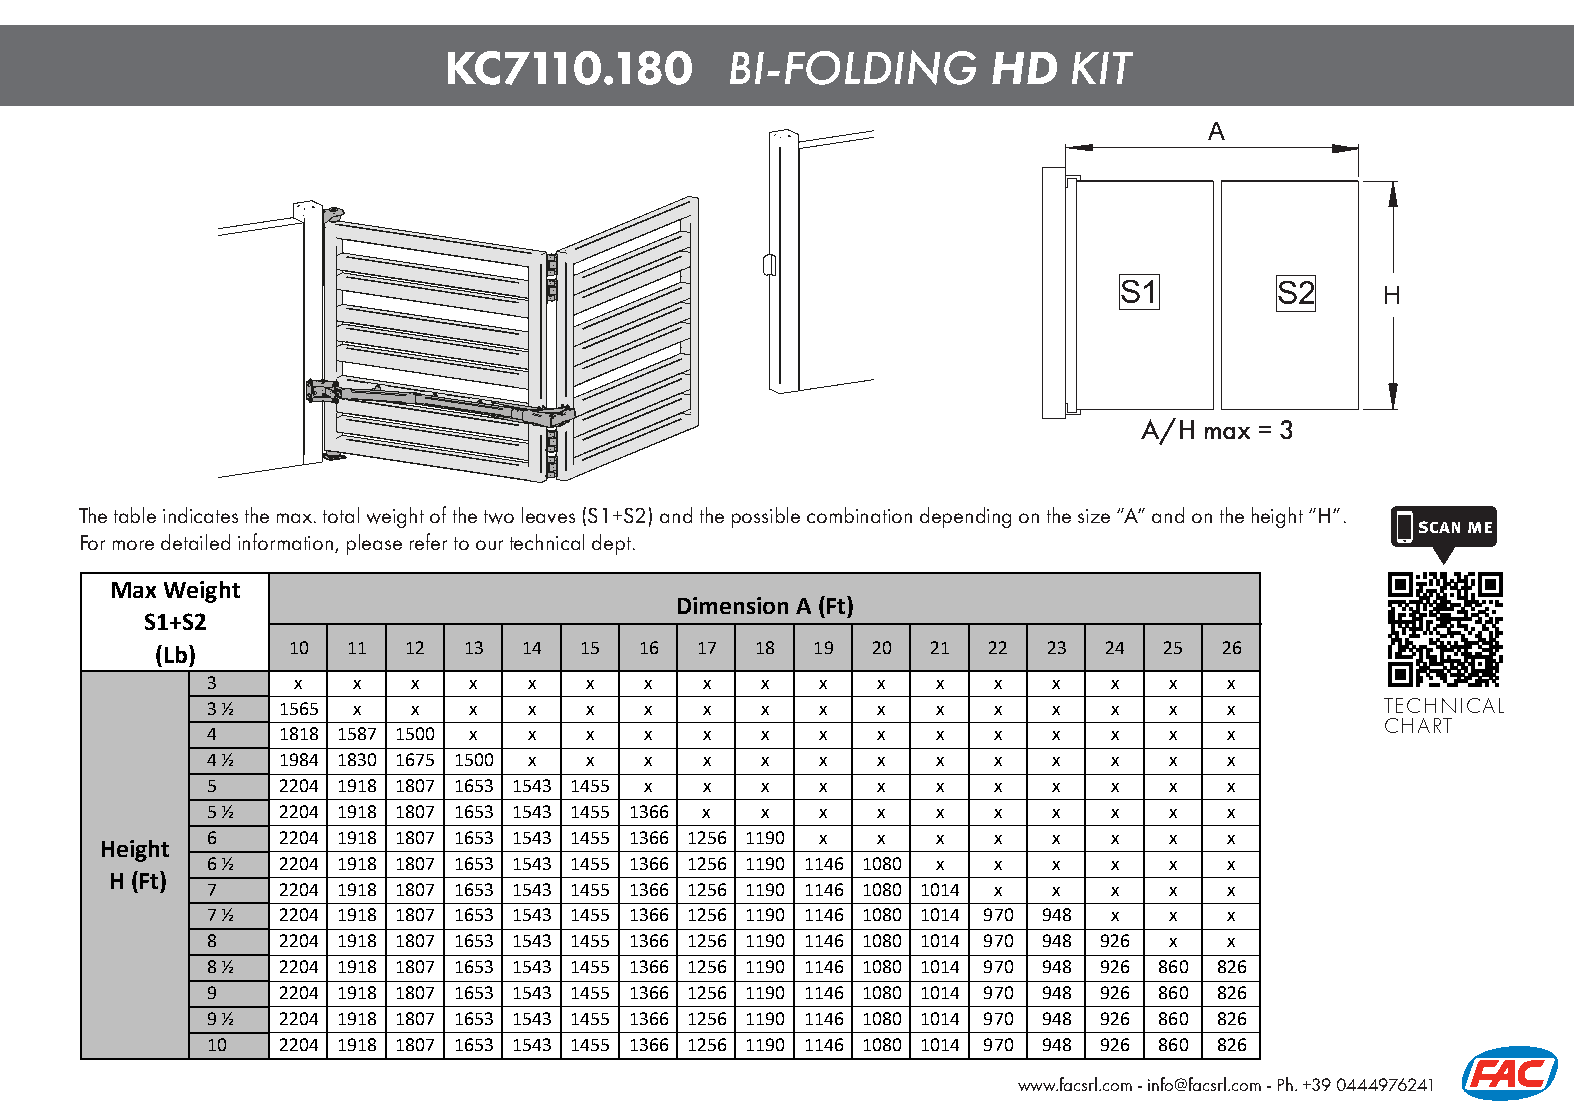 The height and width of the screenshot is (1113, 1574). Describe the element at coordinates (1094, 516) in the screenshot. I see `size` at that location.
